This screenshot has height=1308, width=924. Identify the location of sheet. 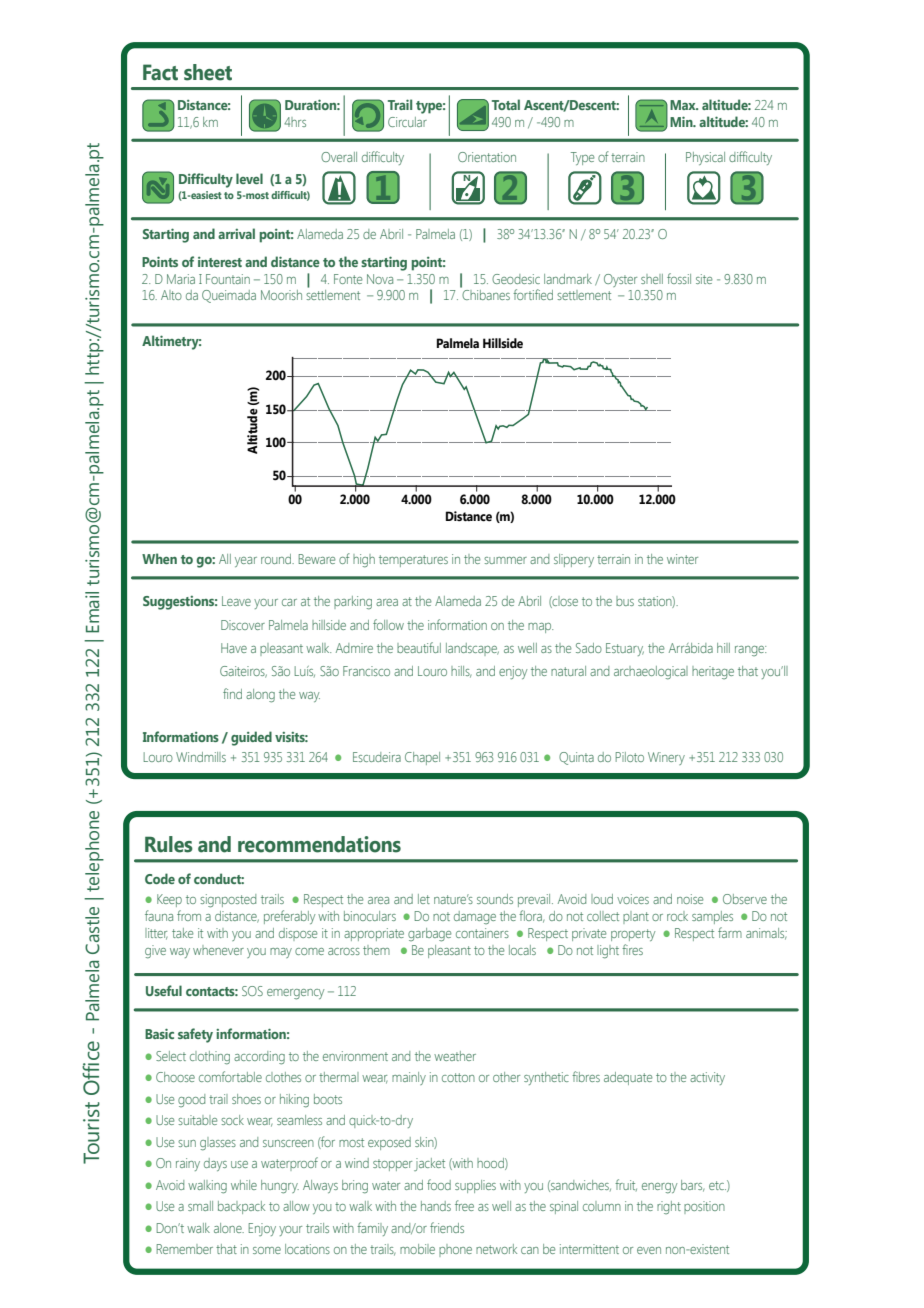
(208, 72).
